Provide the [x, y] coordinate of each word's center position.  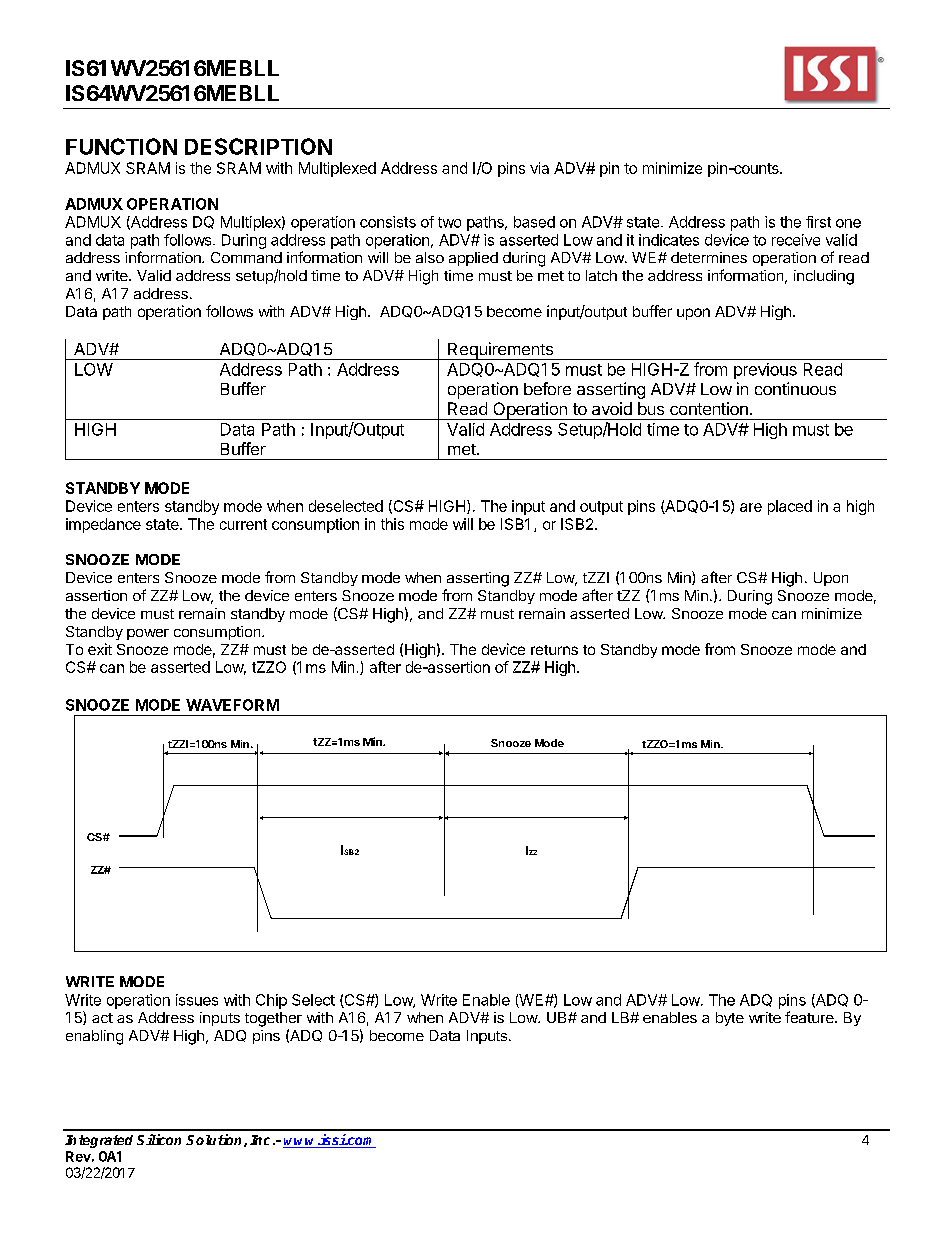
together [273, 1019]
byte [730, 1019]
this [392, 524]
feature [810, 1017]
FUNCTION [121, 146]
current [243, 524]
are [751, 507]
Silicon [159, 1139]
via [539, 168]
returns [554, 650]
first [818, 222]
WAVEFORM [232, 705]
